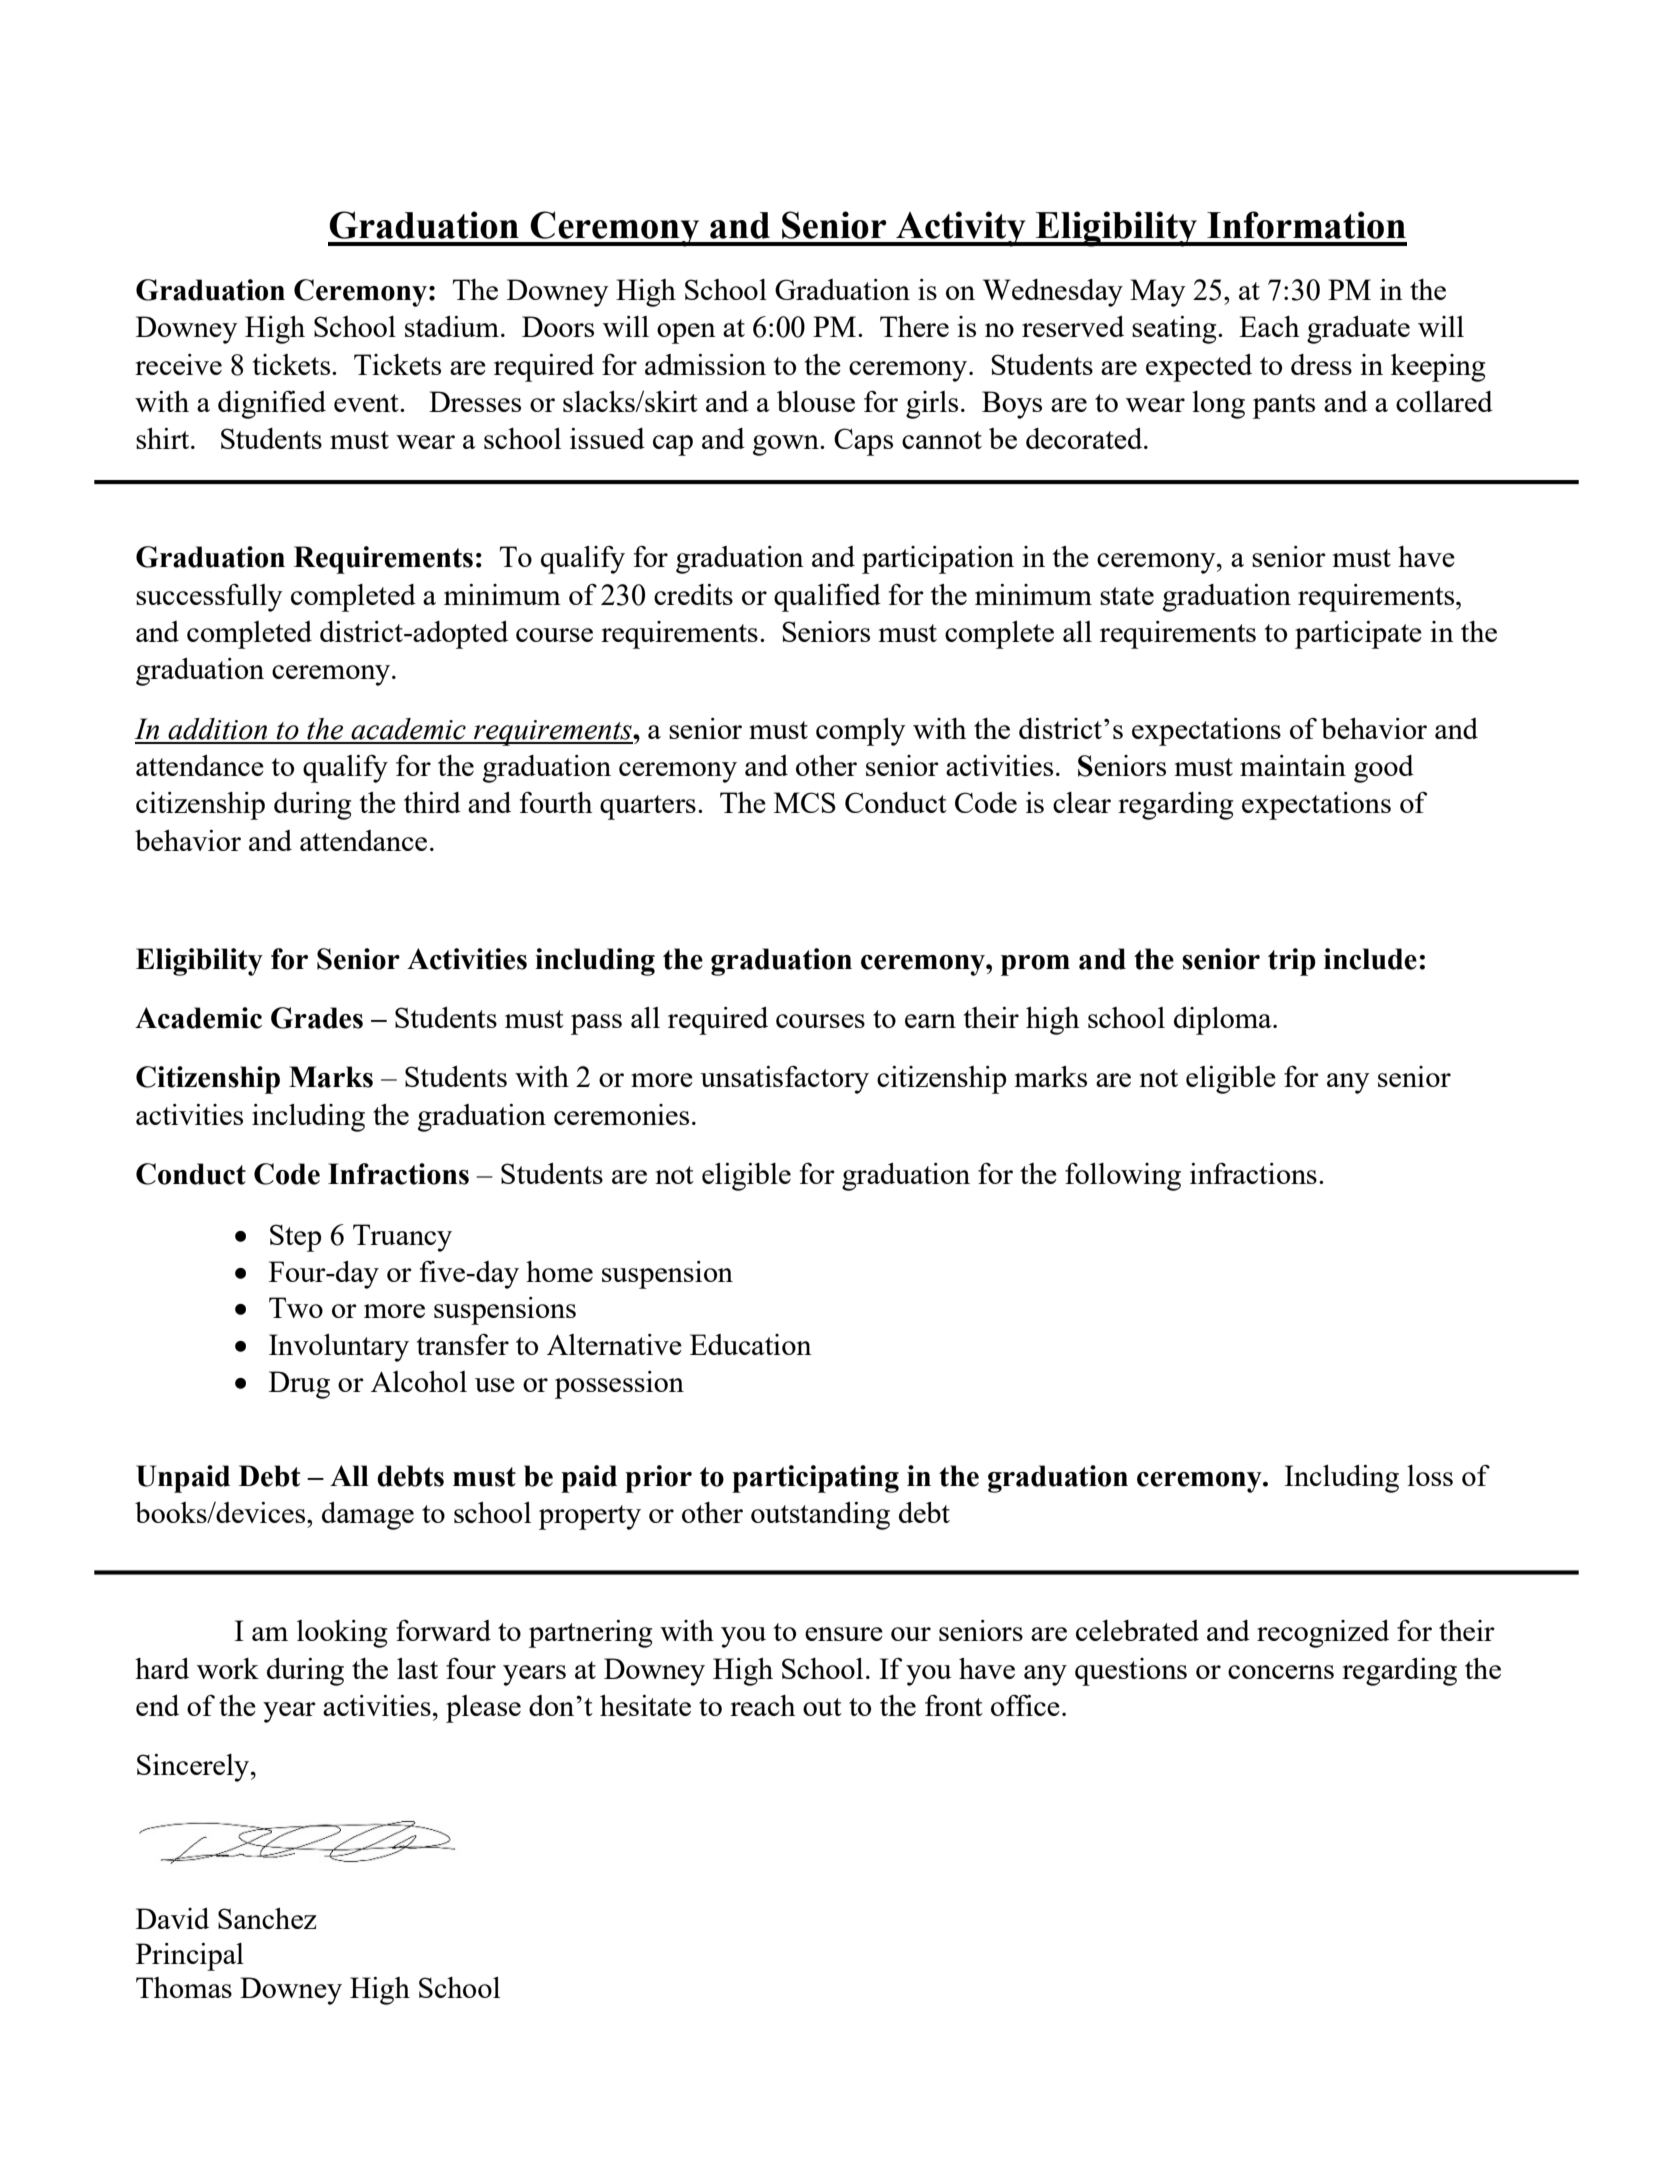 Image resolution: width=1673 pixels, height=2165 pixels. I want to click on unsatisfactory, so click(784, 1079).
